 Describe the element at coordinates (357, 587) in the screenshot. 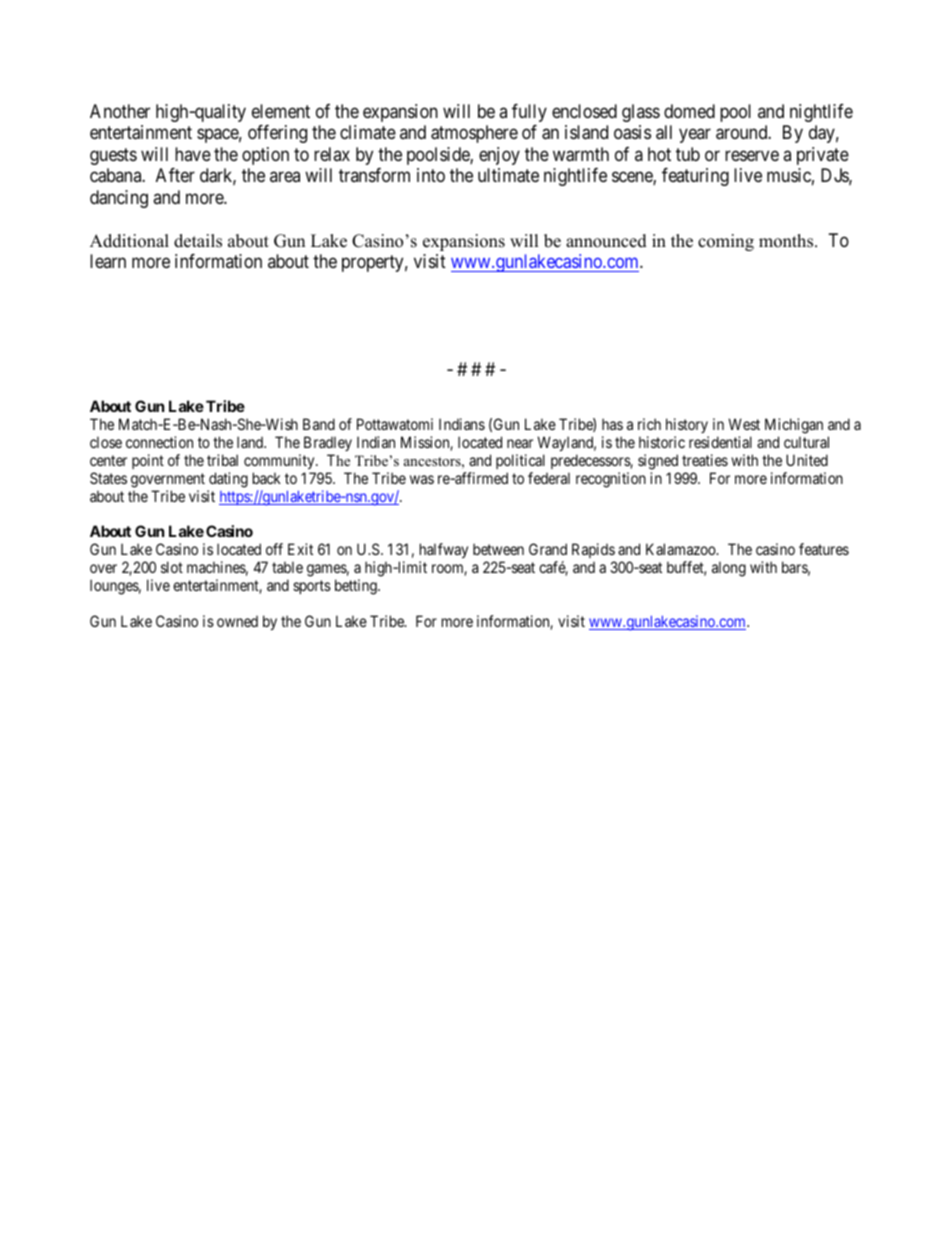

I see `betting` at that location.
